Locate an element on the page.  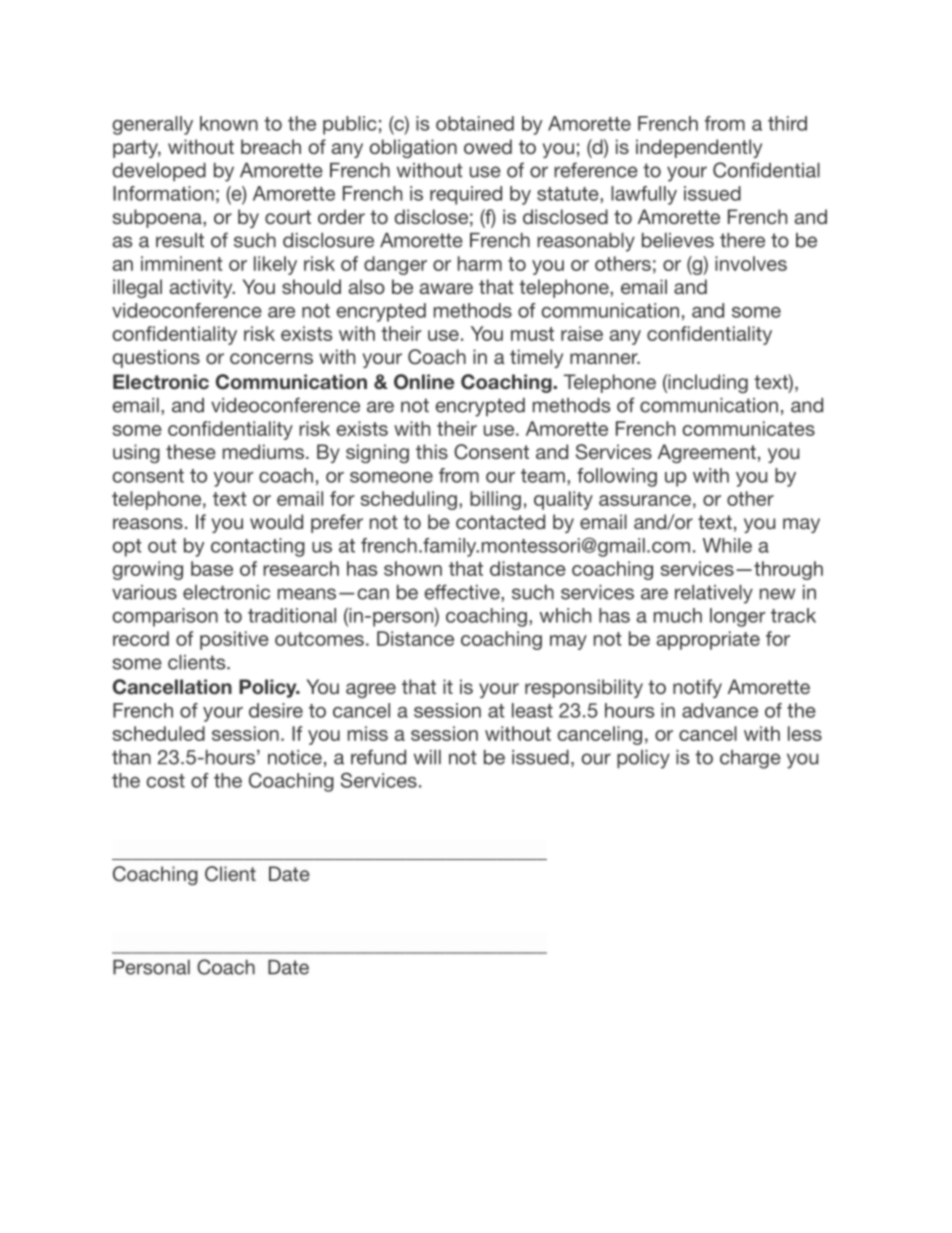
communicates is located at coordinates (748, 428).
